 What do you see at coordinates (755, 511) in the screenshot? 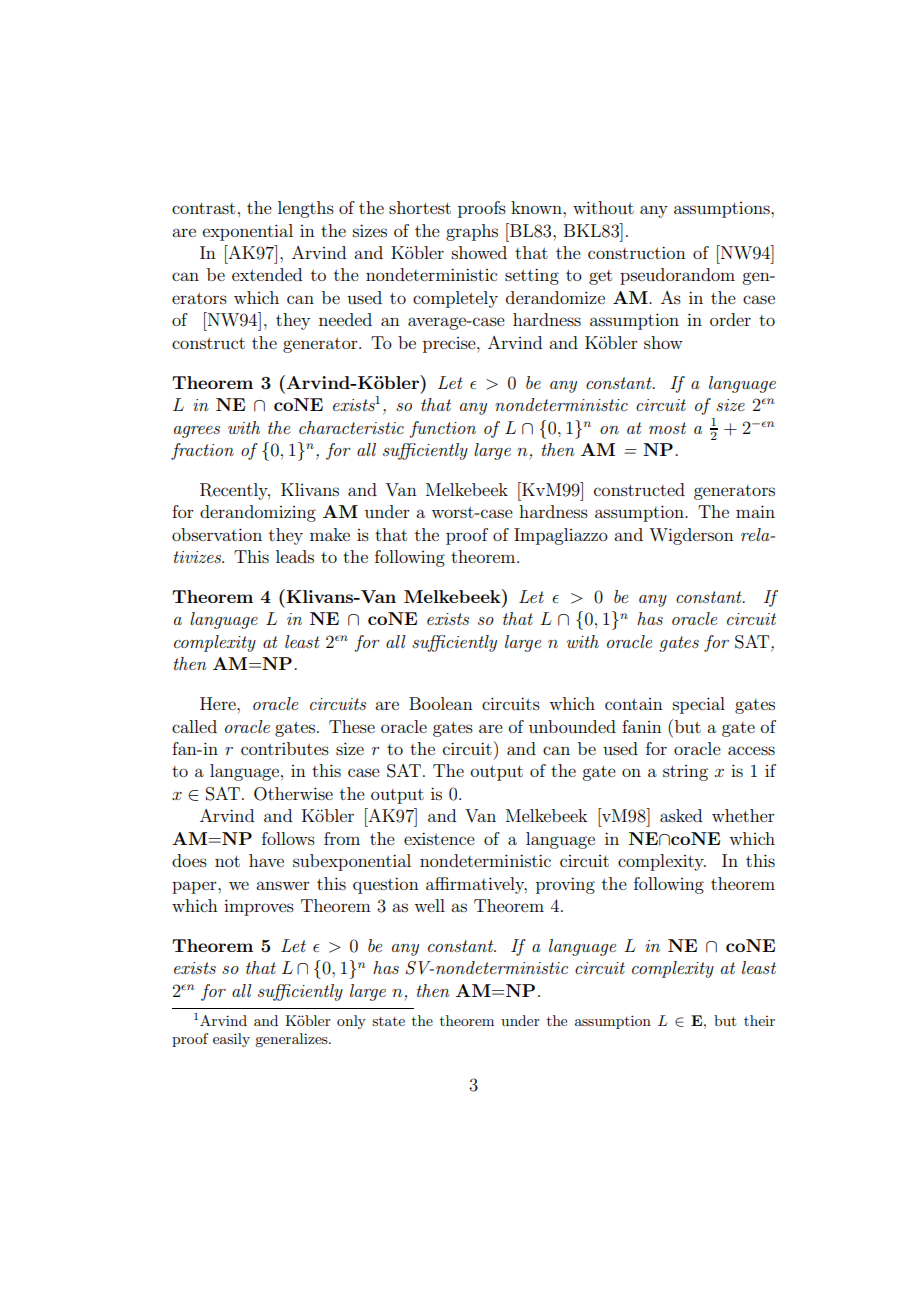
I see `main` at bounding box center [755, 511].
